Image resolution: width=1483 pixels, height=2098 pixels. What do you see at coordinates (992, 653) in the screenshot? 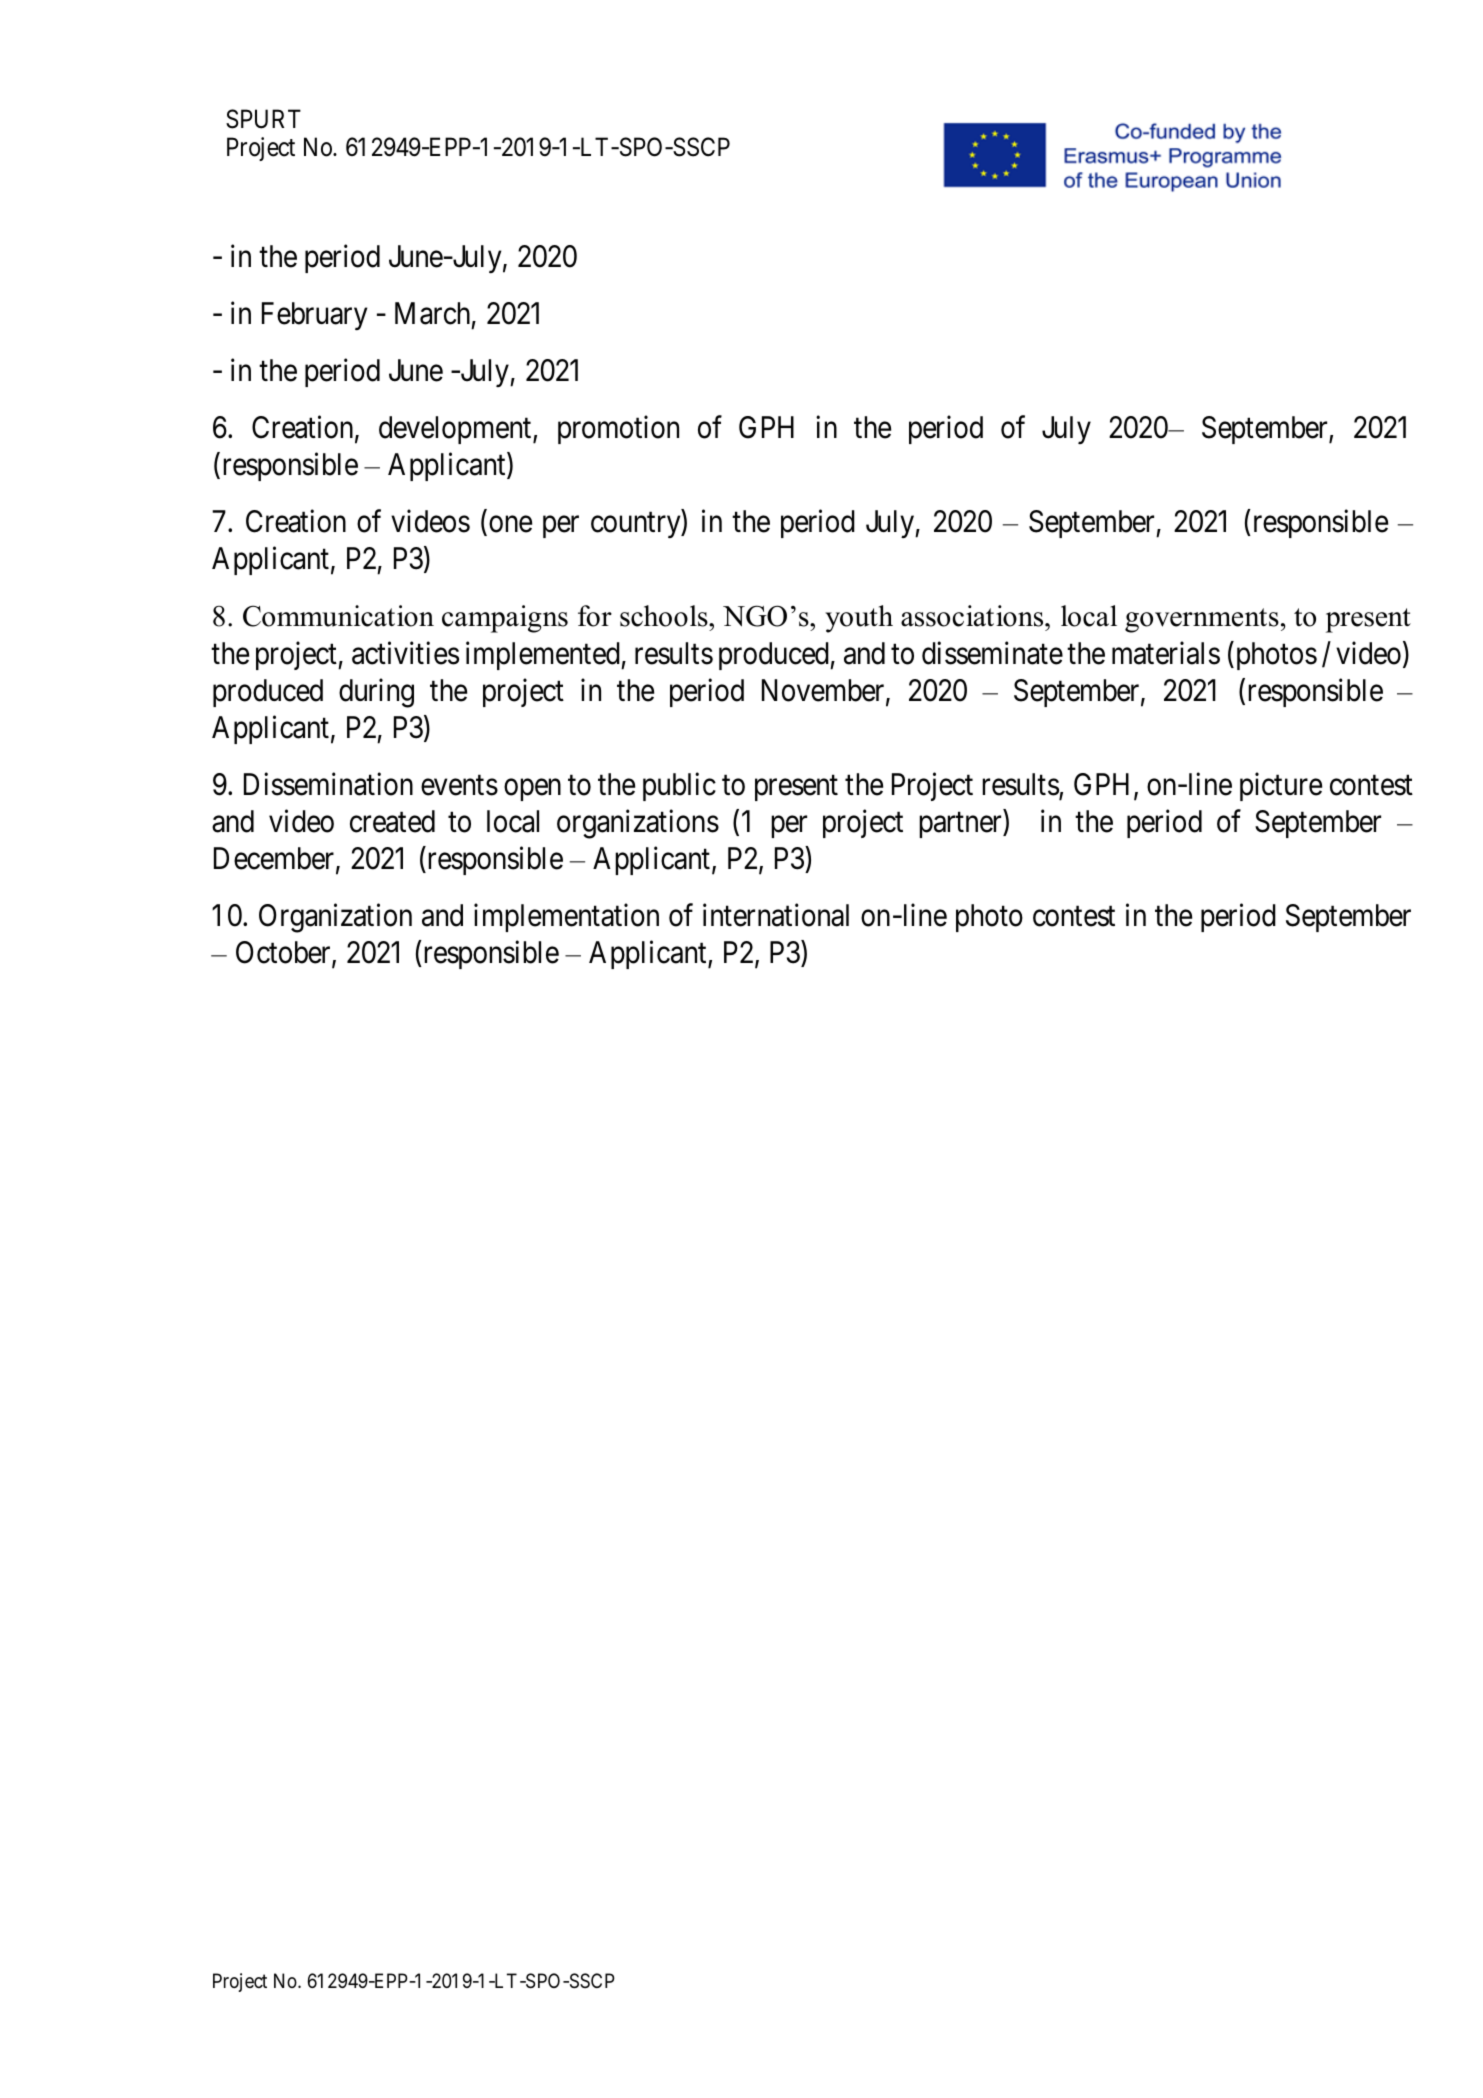
I see `disseminate` at bounding box center [992, 653].
